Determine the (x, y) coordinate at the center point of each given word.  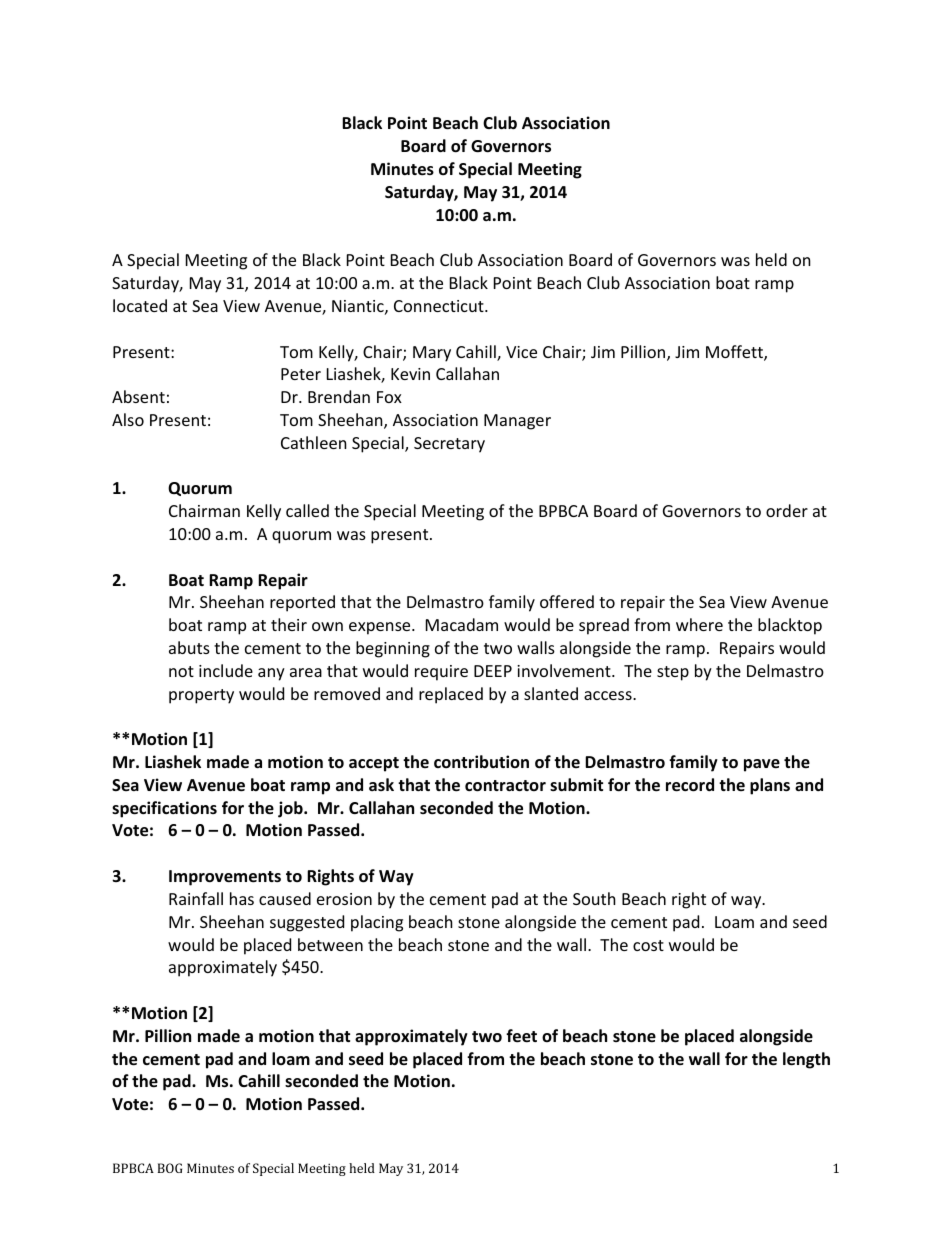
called (307, 510)
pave (762, 765)
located (140, 305)
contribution (481, 762)
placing (377, 923)
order (787, 510)
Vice (521, 352)
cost (648, 945)
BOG (170, 1168)
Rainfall (196, 898)
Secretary (449, 445)
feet (521, 1036)
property (201, 696)
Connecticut (440, 306)
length (806, 1060)
